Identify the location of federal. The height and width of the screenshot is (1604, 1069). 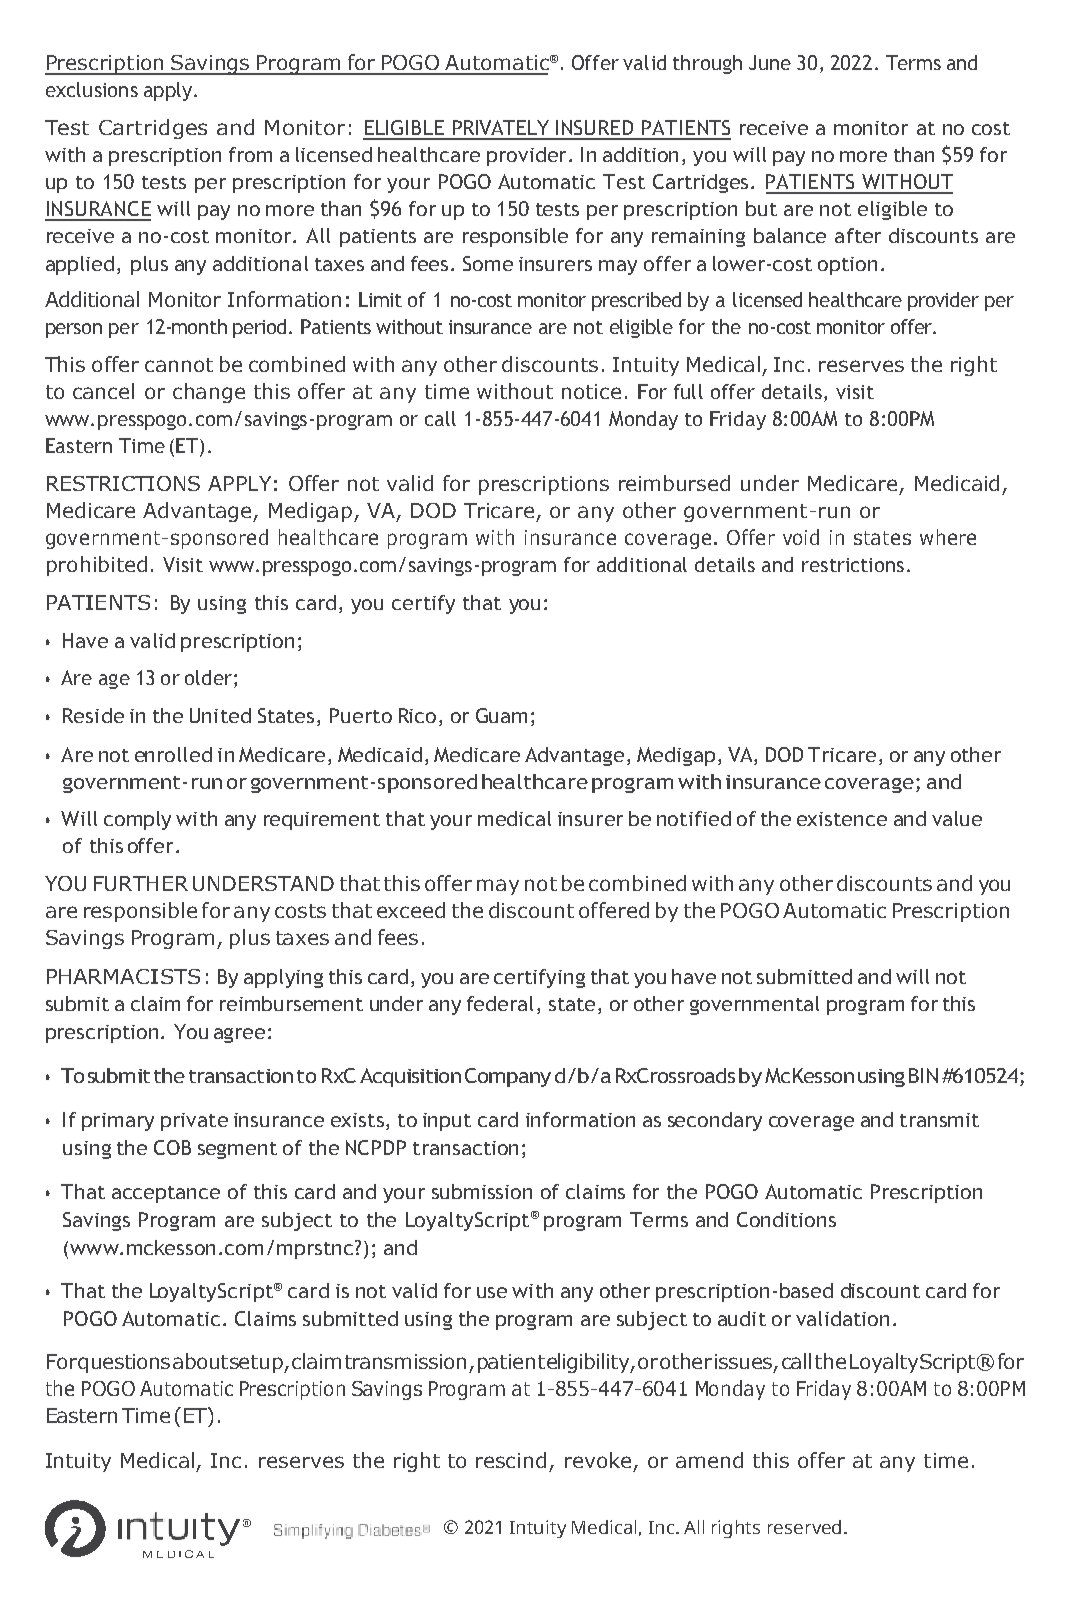
(500, 1003).
